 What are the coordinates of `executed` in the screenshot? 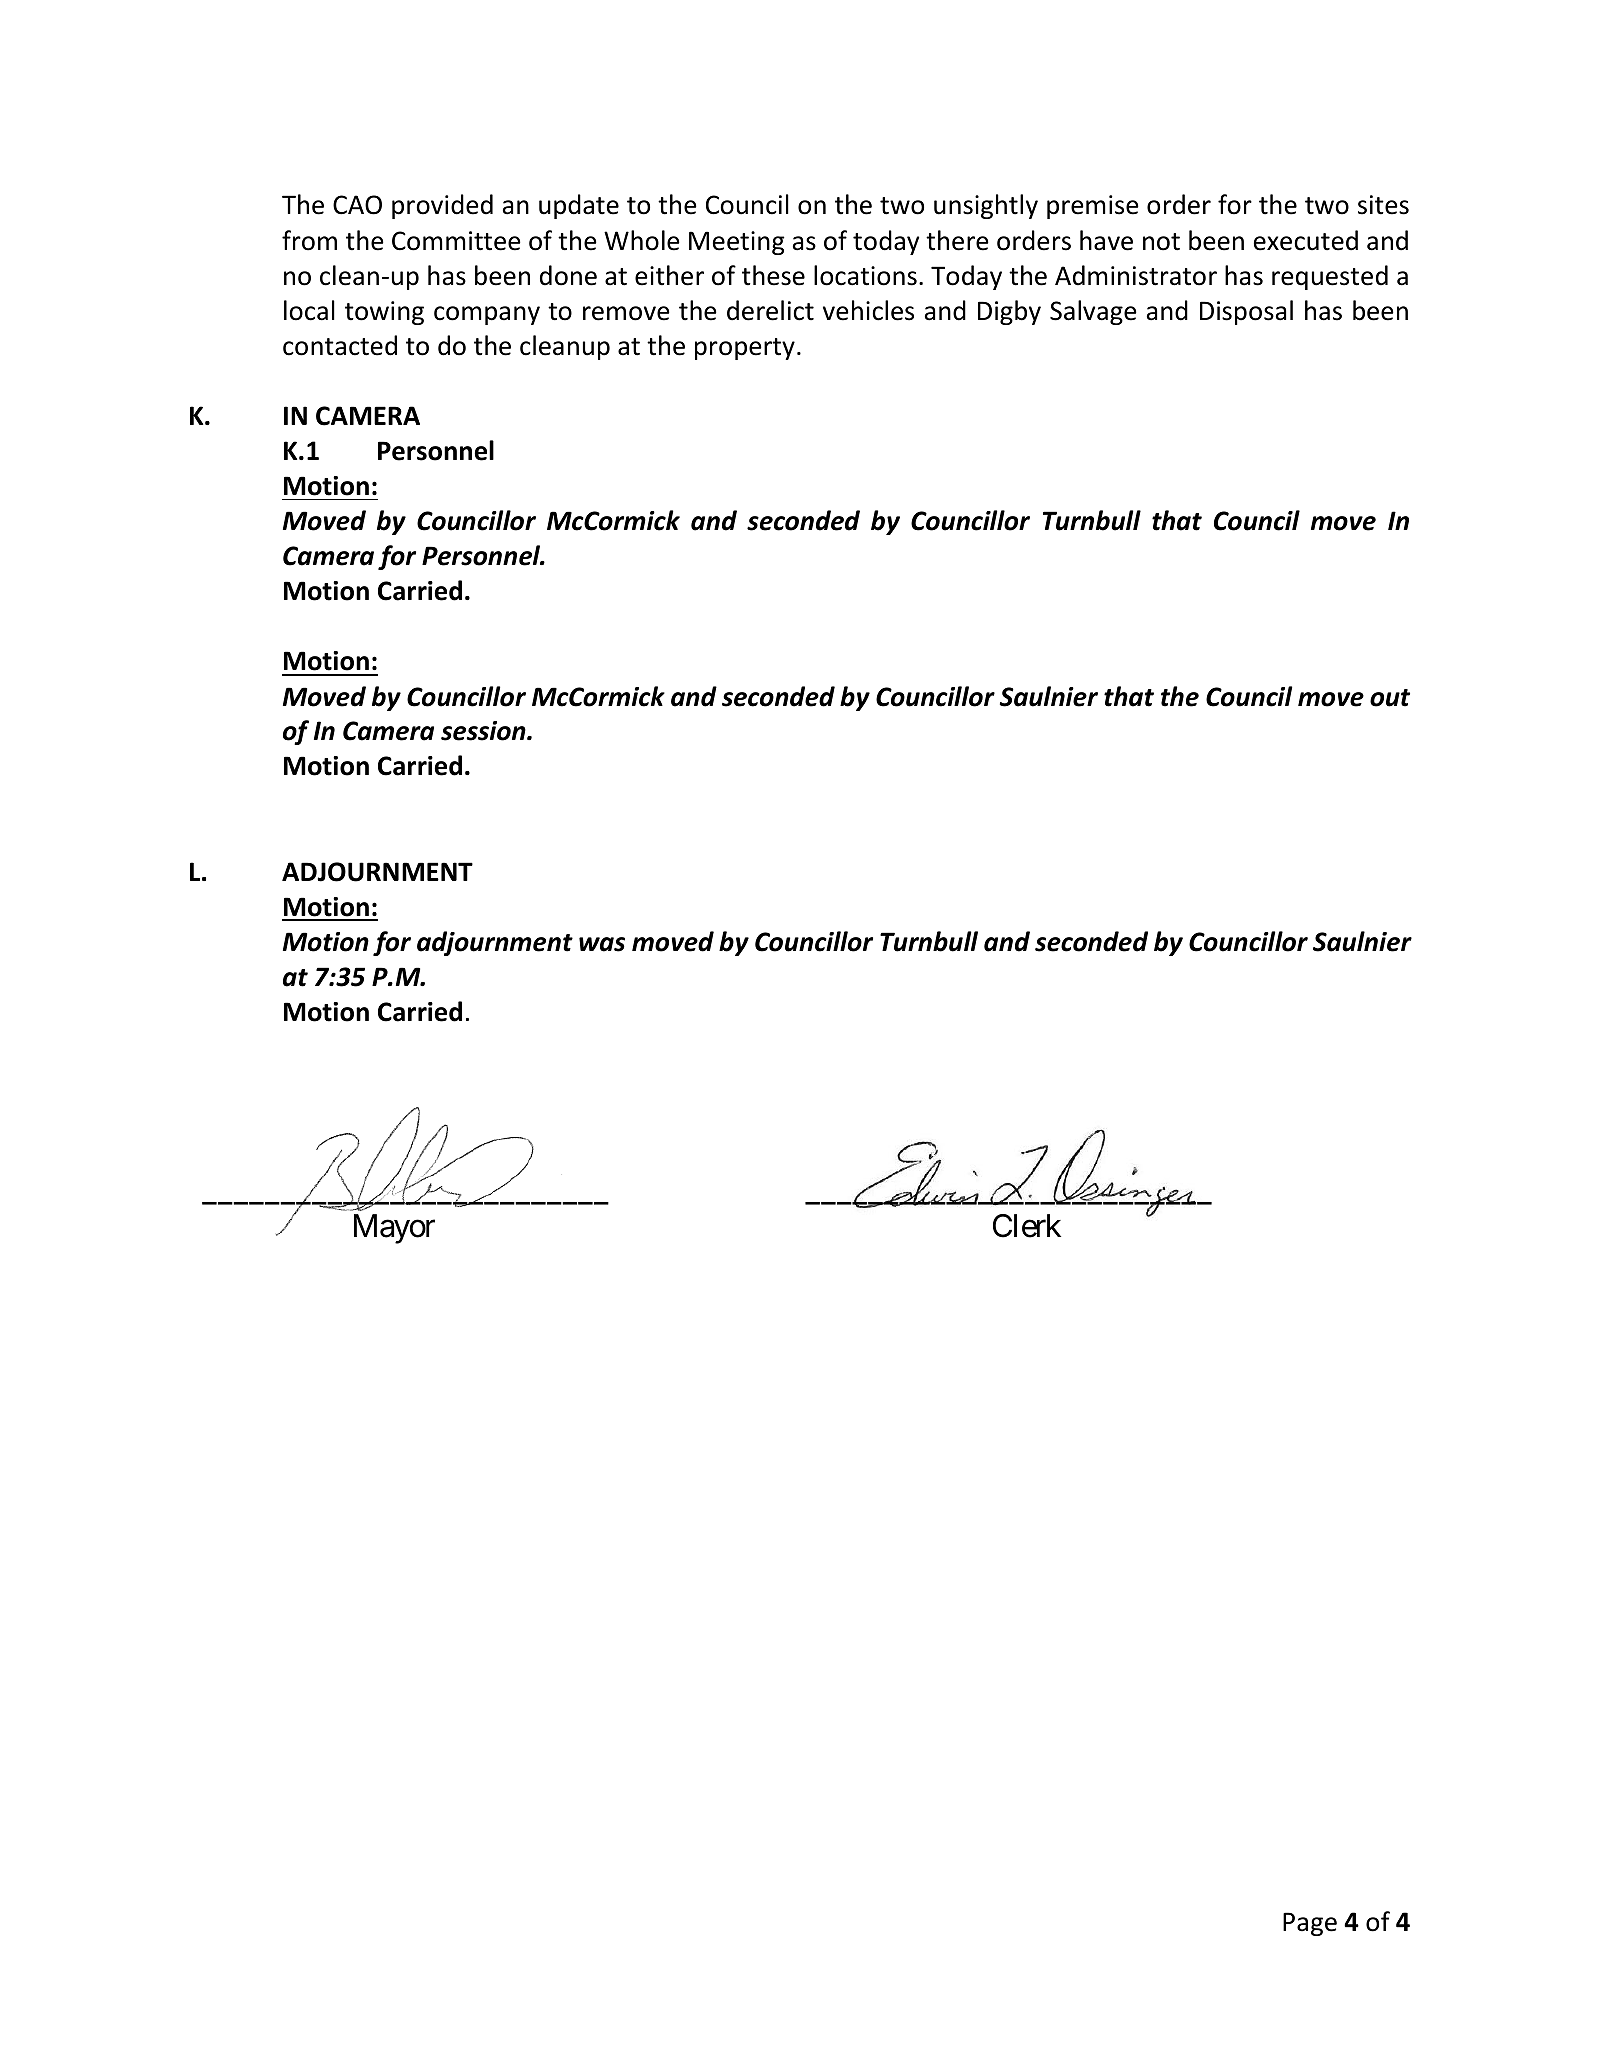 It's located at (1306, 240).
